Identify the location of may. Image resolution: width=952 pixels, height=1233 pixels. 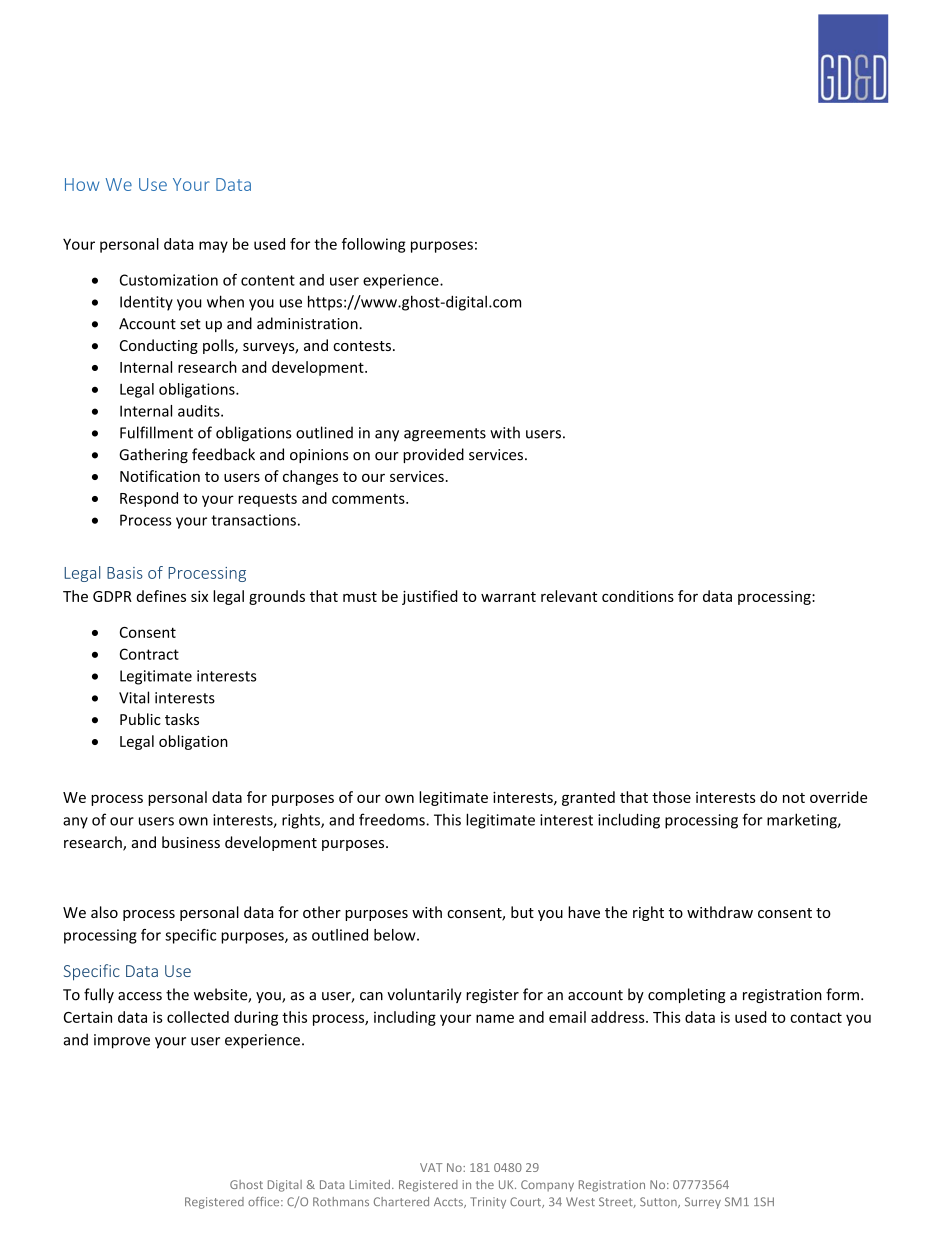
(213, 247).
